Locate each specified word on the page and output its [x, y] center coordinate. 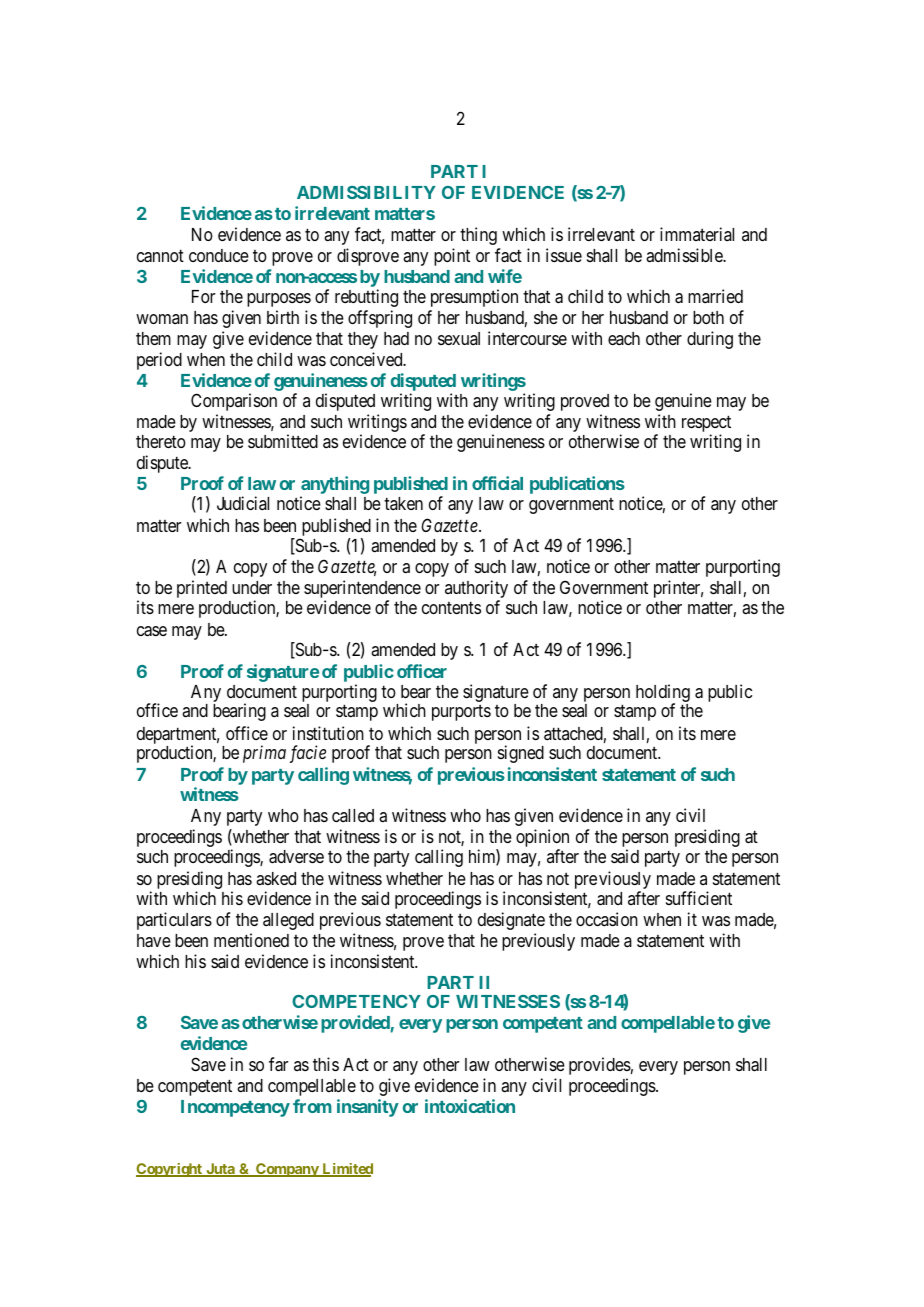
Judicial [243, 503]
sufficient [699, 898]
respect [706, 423]
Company [287, 1170]
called [353, 815]
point [452, 257]
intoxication [470, 1106]
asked [276, 878]
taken [403, 503]
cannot [160, 256]
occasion [607, 919]
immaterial [697, 234]
